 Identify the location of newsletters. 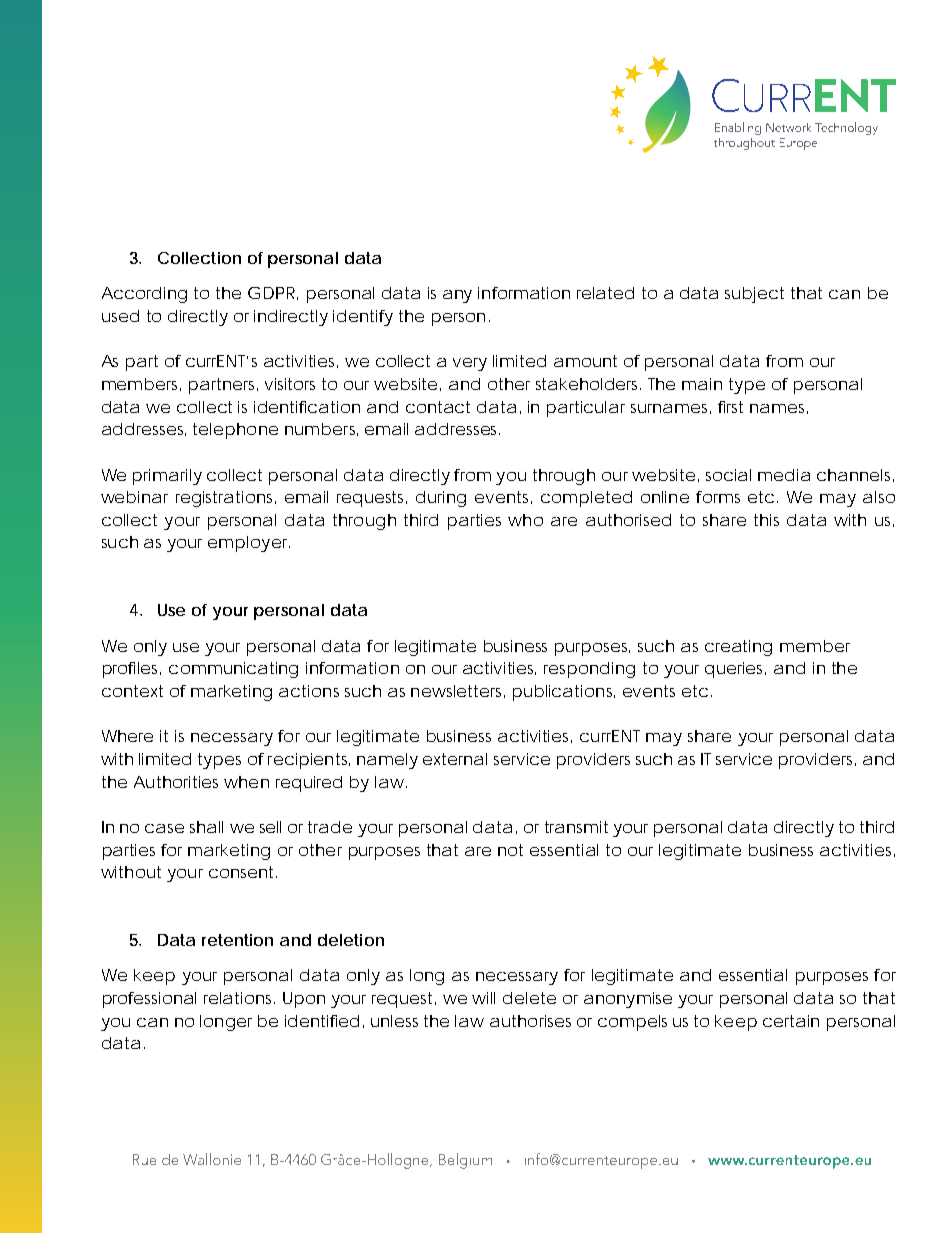
(458, 691).
